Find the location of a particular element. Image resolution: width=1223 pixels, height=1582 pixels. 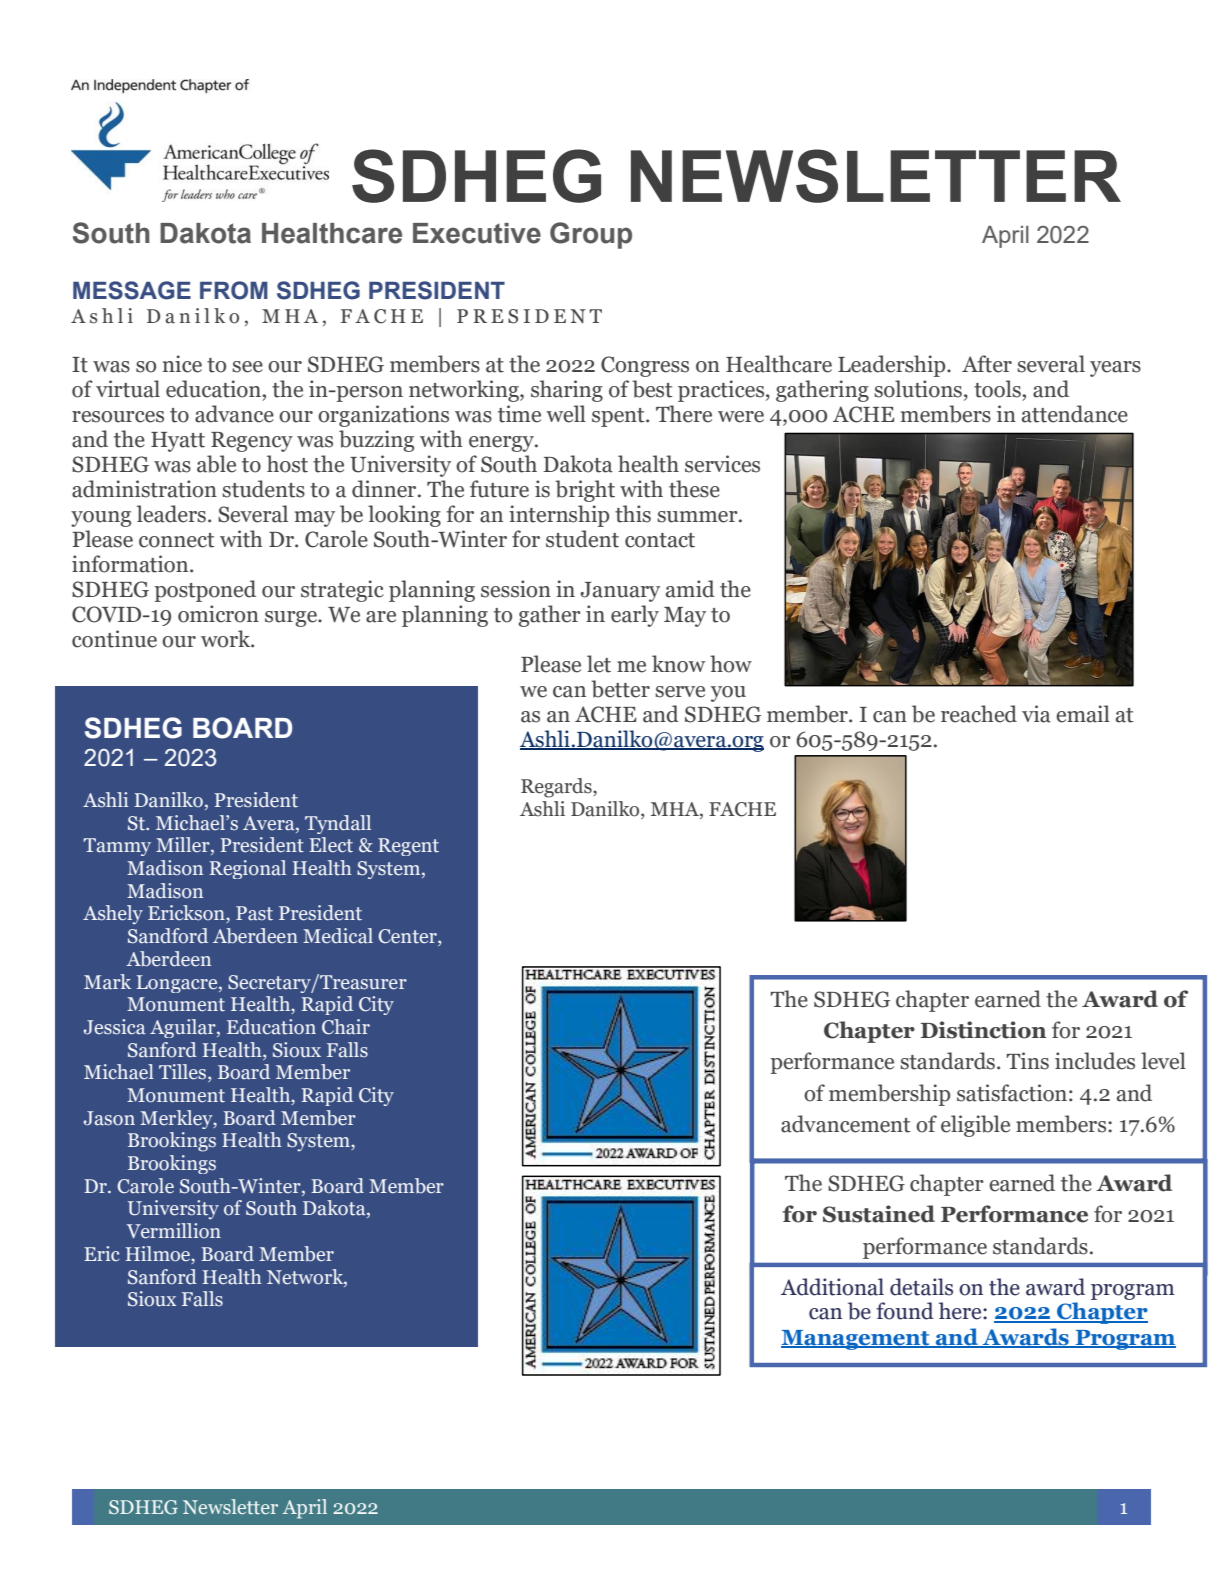

Center is located at coordinates (408, 937).
